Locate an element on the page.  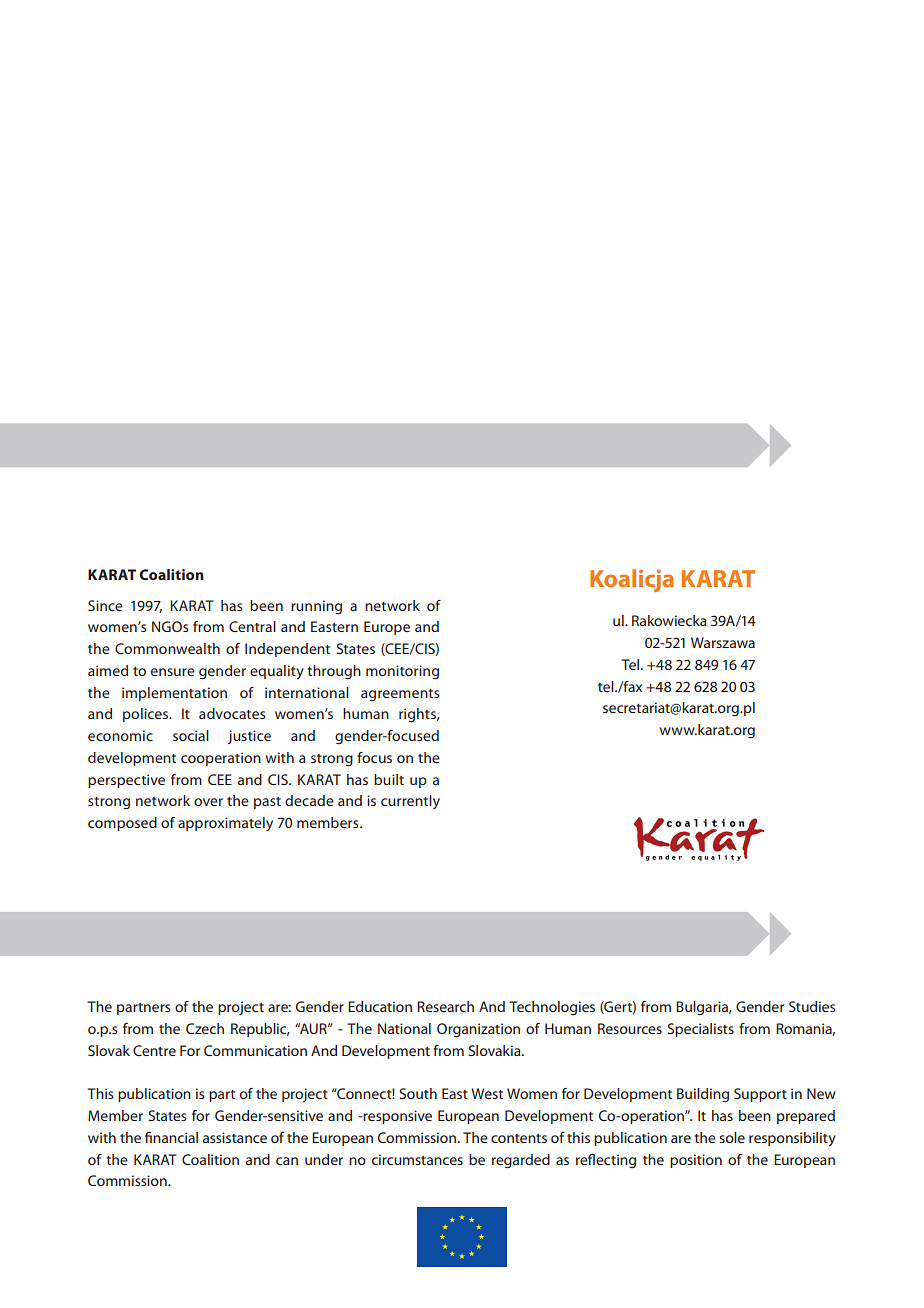
currently is located at coordinates (410, 802).
